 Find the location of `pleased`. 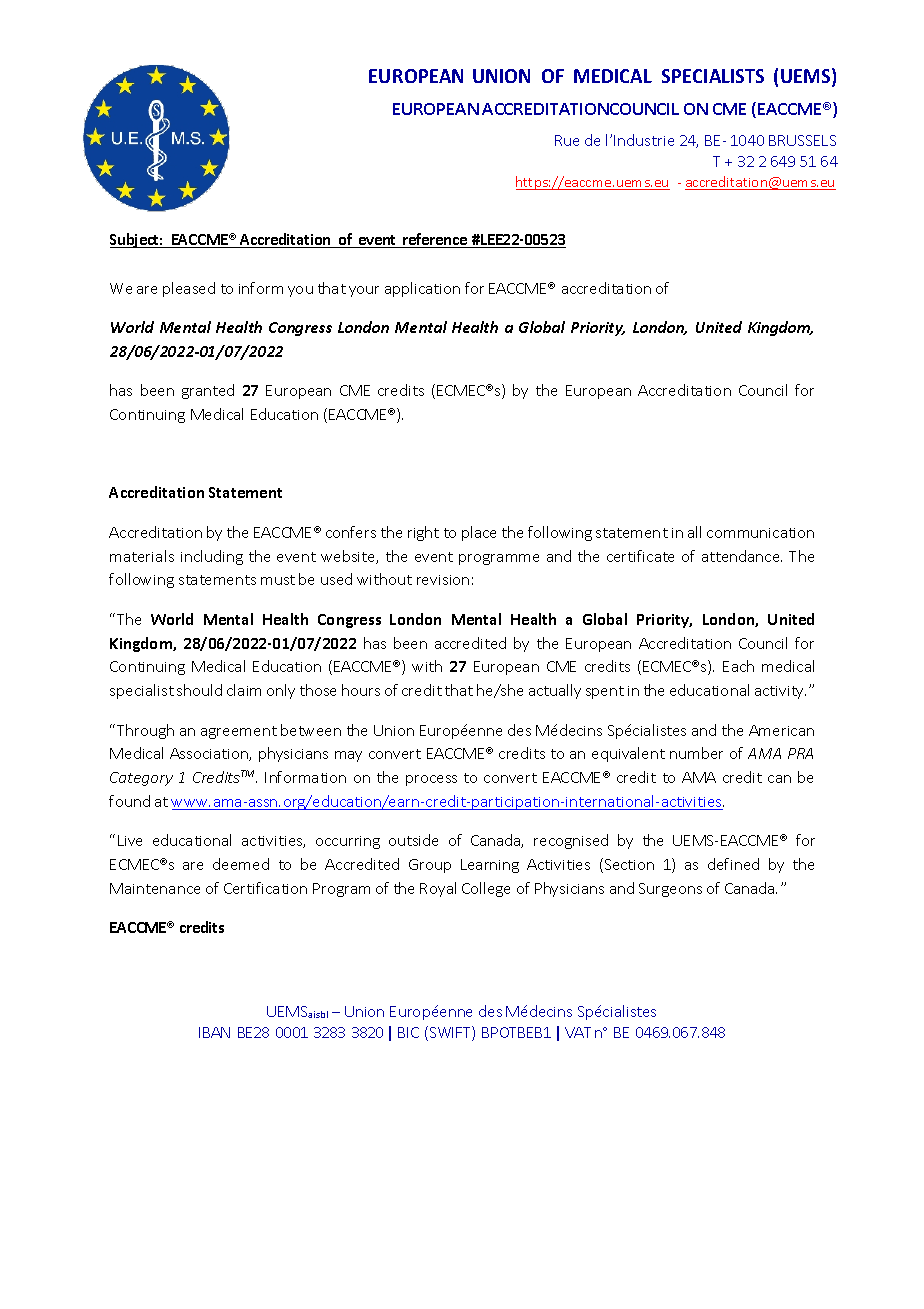

pleased is located at coordinates (189, 289).
